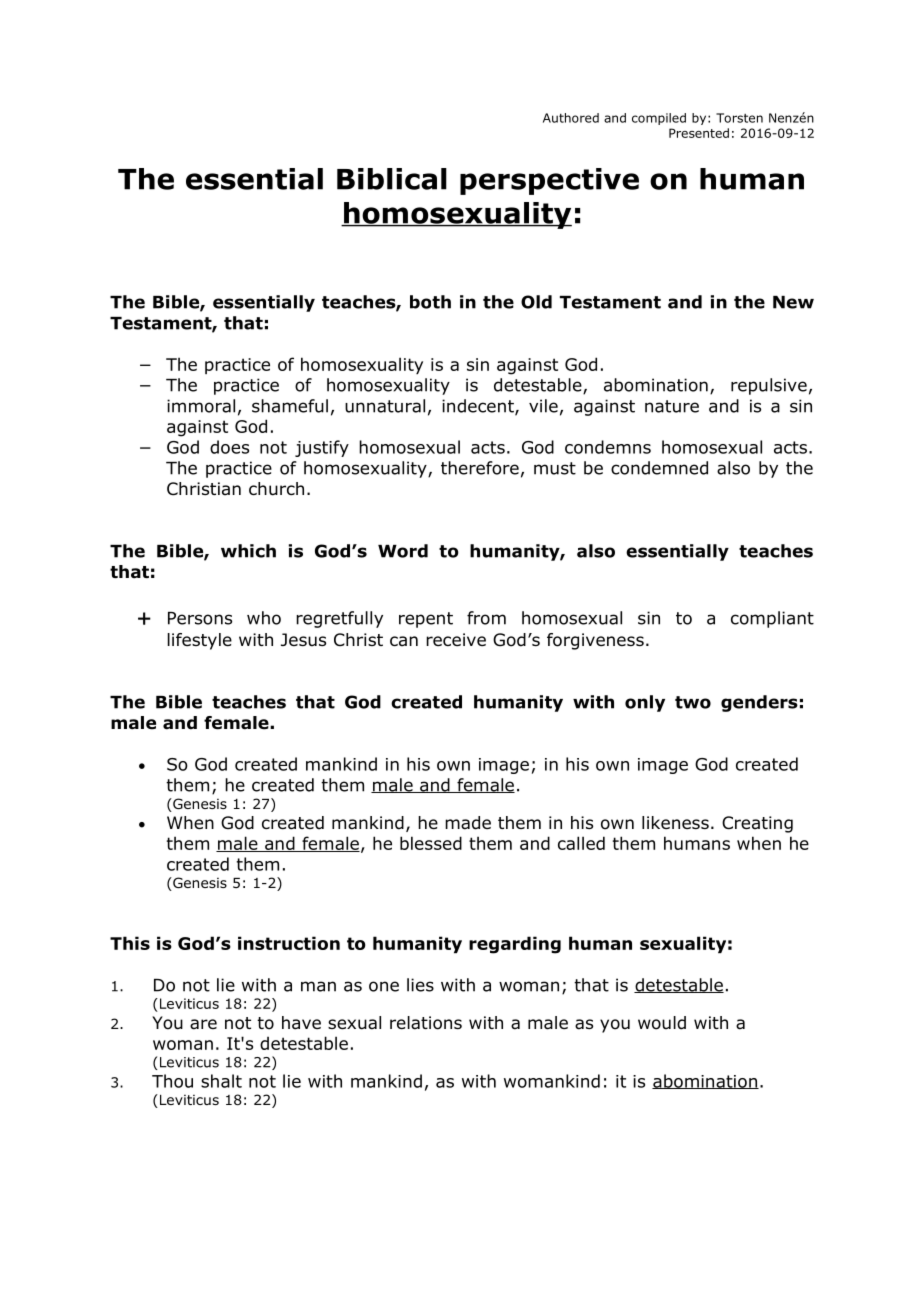 Image resolution: width=924 pixels, height=1308 pixels. Describe the element at coordinates (662, 1023) in the document. I see `would` at that location.
